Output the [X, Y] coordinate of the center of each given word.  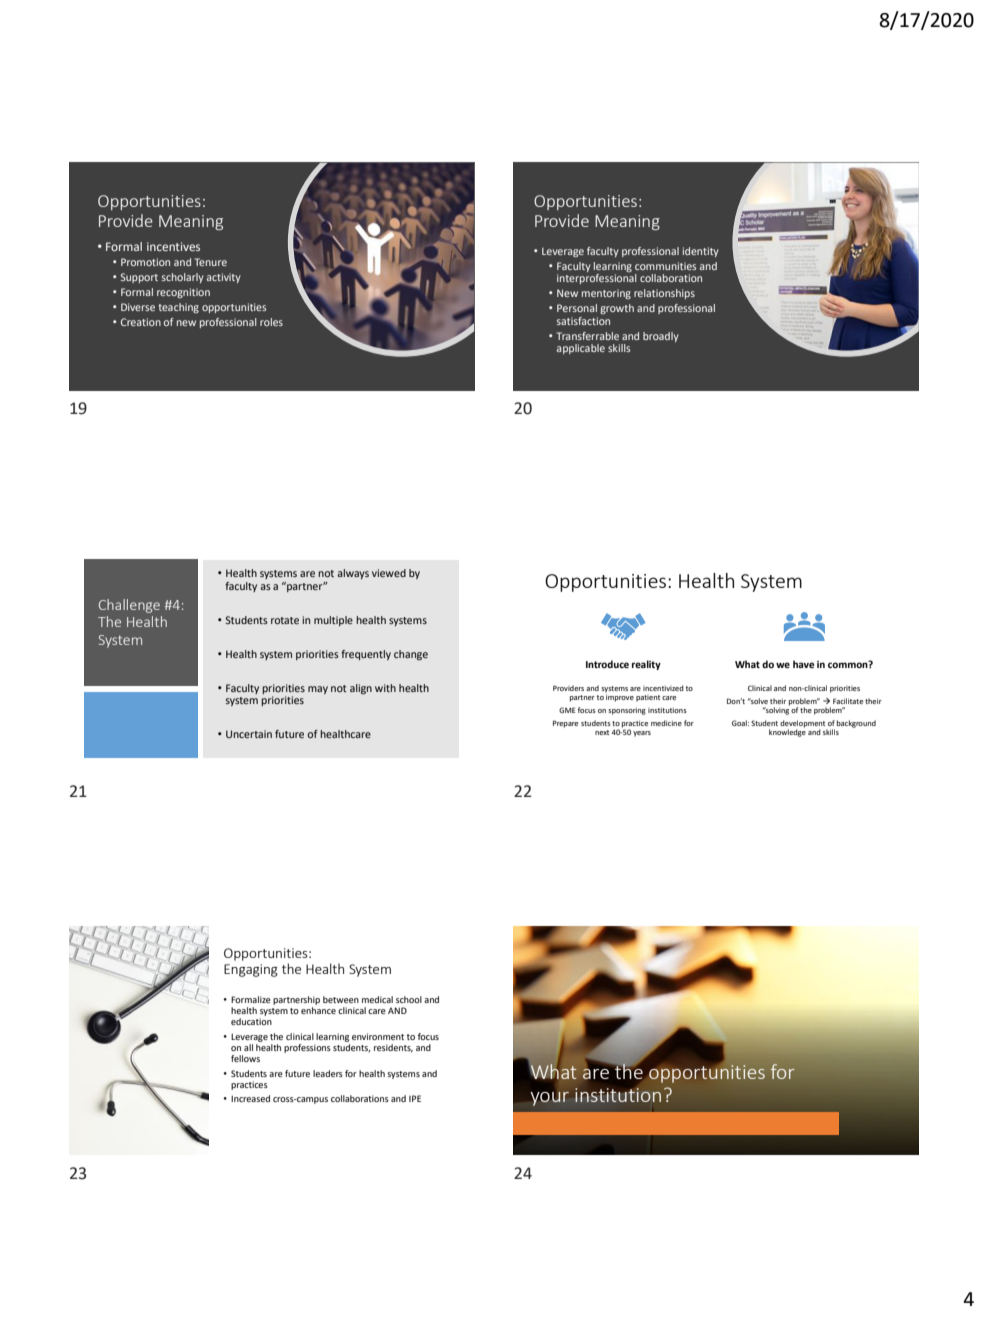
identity [701, 252]
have [803, 664]
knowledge [787, 732]
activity [224, 278]
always [353, 574]
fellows [245, 1058]
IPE [415, 1098]
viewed [389, 573]
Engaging [251, 970]
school [409, 999]
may [318, 690]
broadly [661, 337]
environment [378, 1036]
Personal [577, 308]
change [411, 655]
